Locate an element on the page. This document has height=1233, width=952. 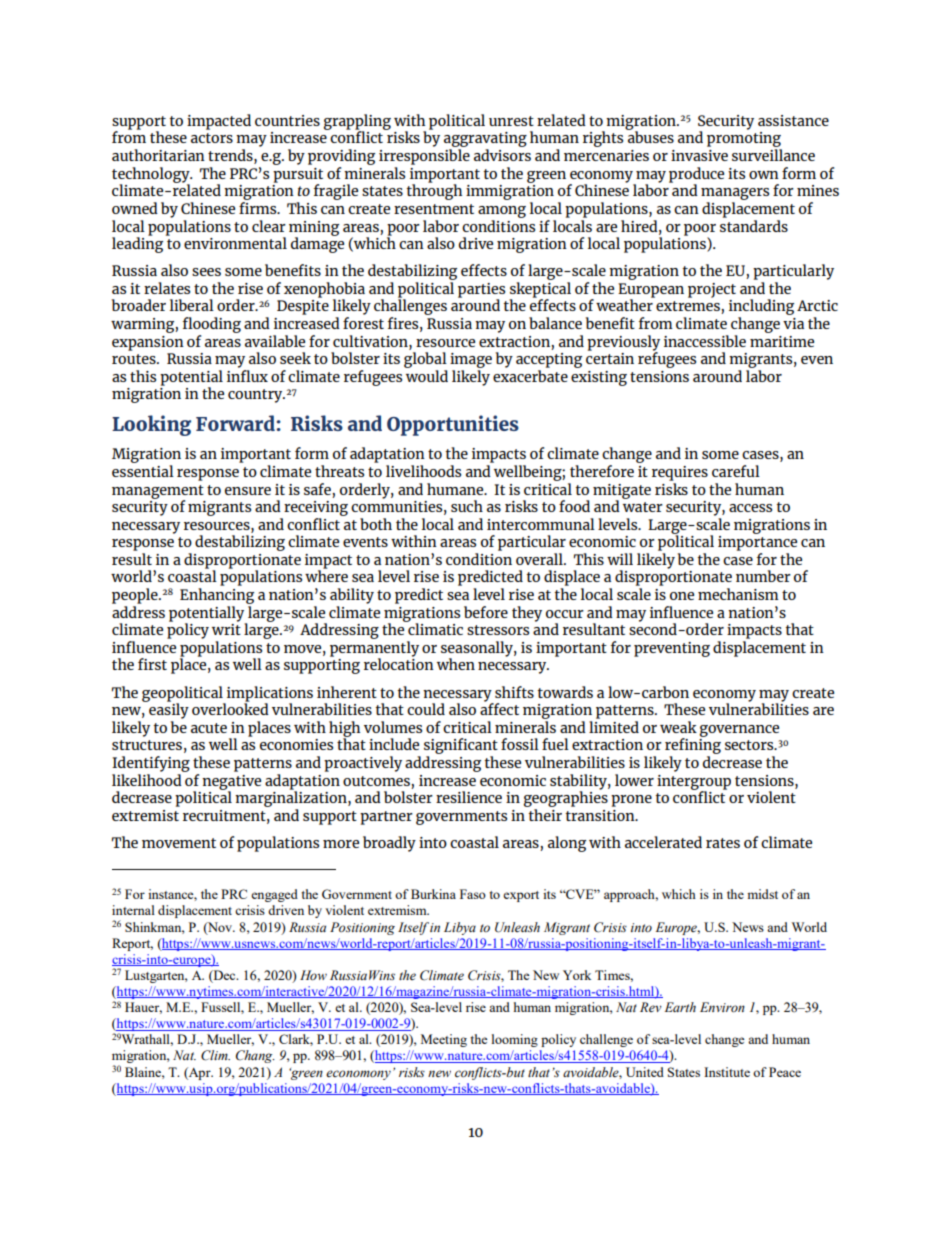
Enhancing is located at coordinates (217, 596).
